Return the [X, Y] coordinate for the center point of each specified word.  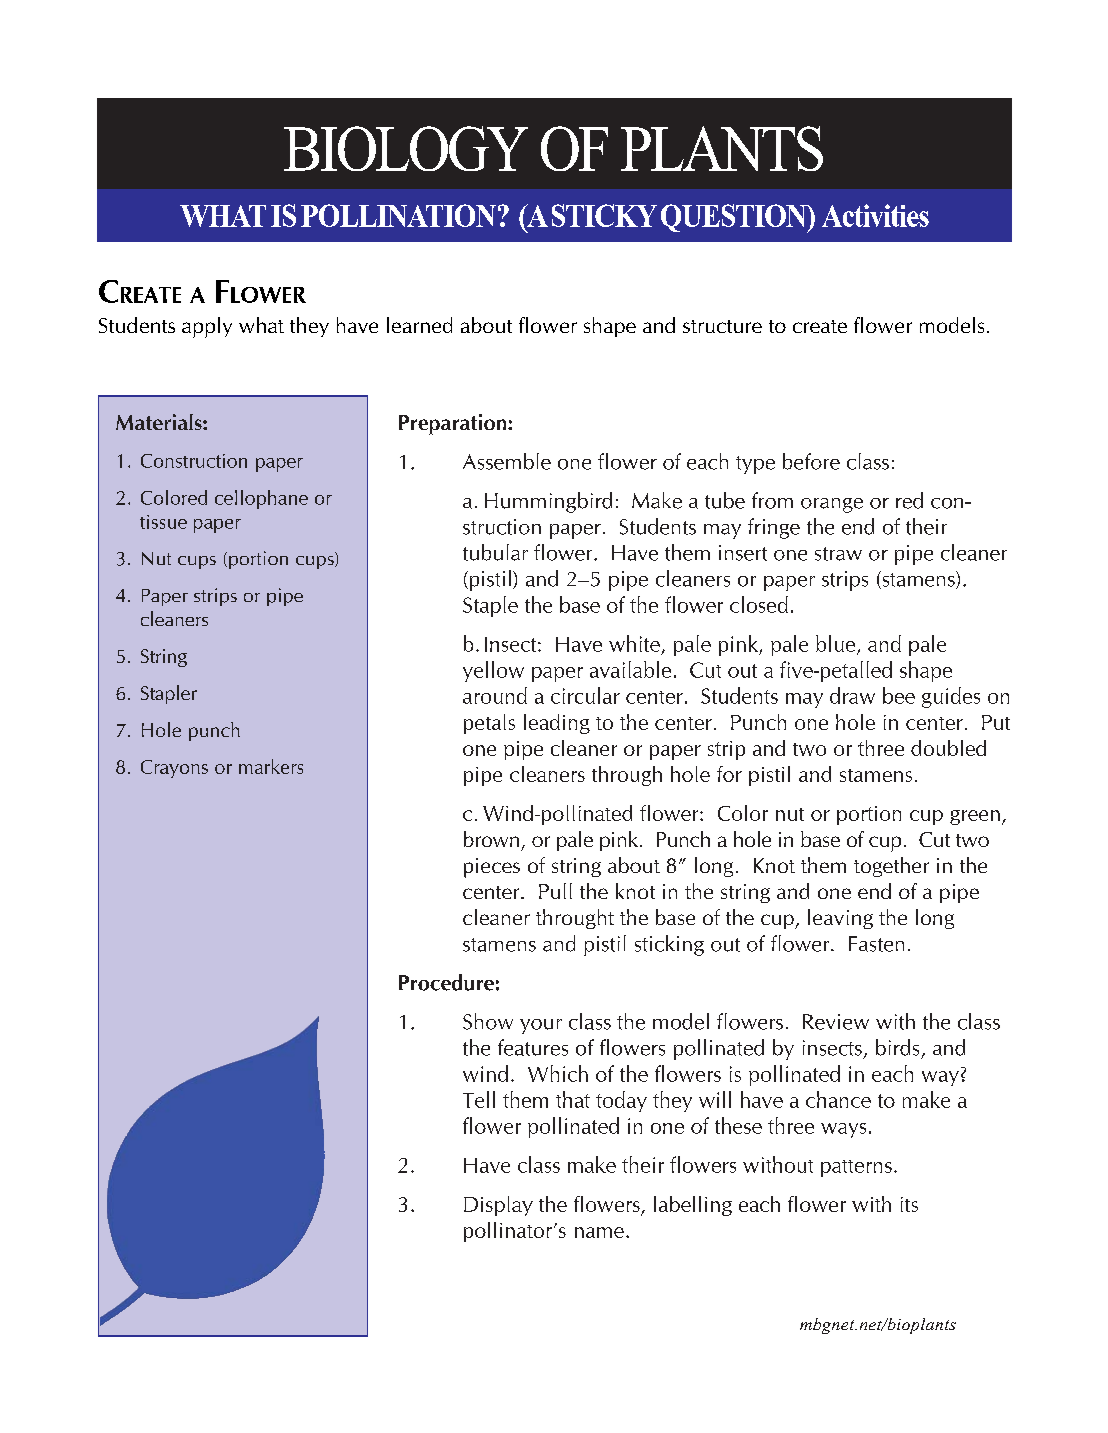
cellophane [261, 499]
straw [838, 554]
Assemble [507, 461]
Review [836, 1022]
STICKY [604, 215]
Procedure [446, 982]
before [811, 461]
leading [557, 724]
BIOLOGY [406, 148]
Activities [875, 215]
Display [498, 1206]
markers [271, 766]
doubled [948, 748]
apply [207, 327]
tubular [495, 552]
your [541, 1026]
